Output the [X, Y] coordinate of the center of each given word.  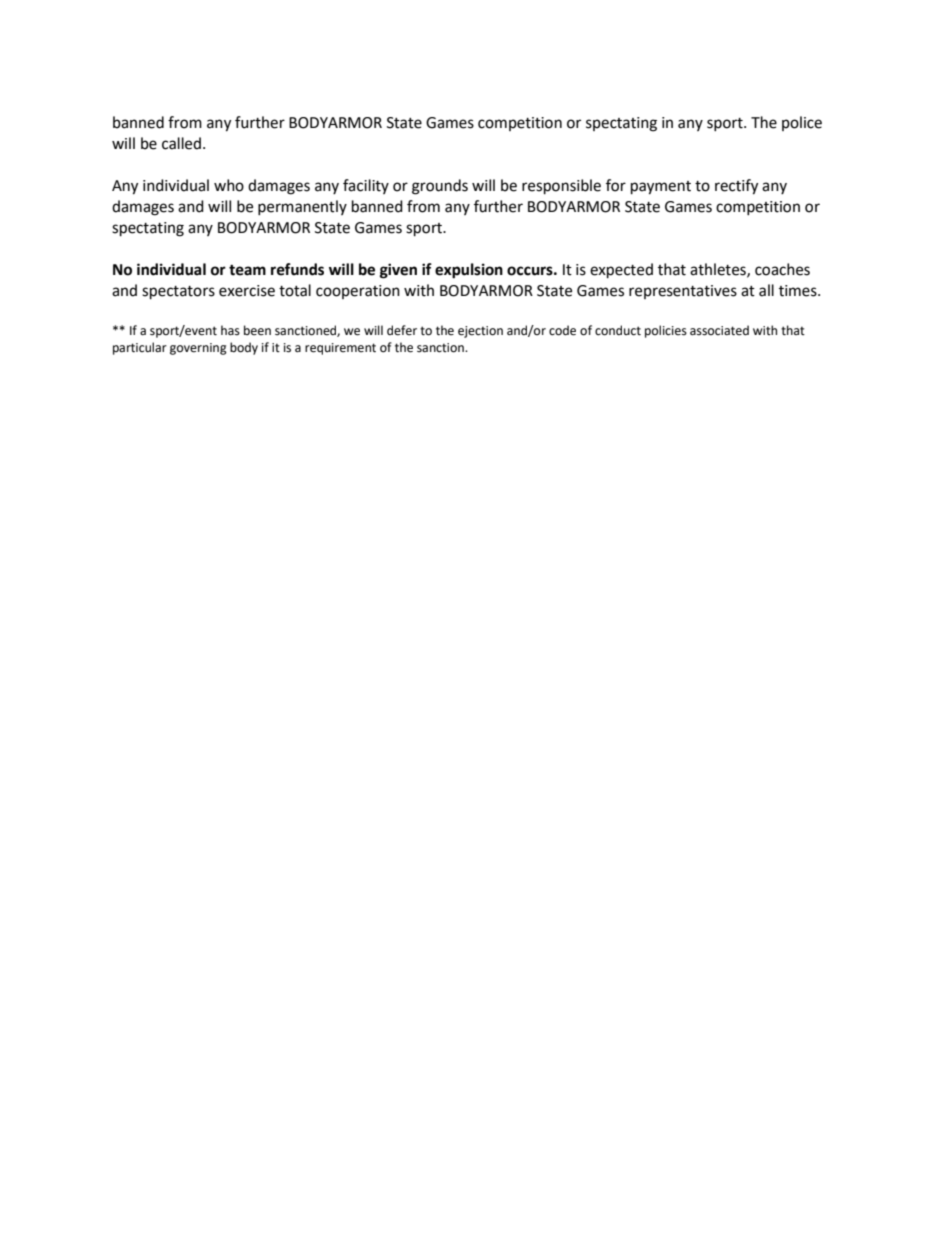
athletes [719, 270]
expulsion [469, 271]
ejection [480, 332]
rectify [736, 187]
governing [198, 349]
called [181, 143]
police [802, 123]
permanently [302, 207]
